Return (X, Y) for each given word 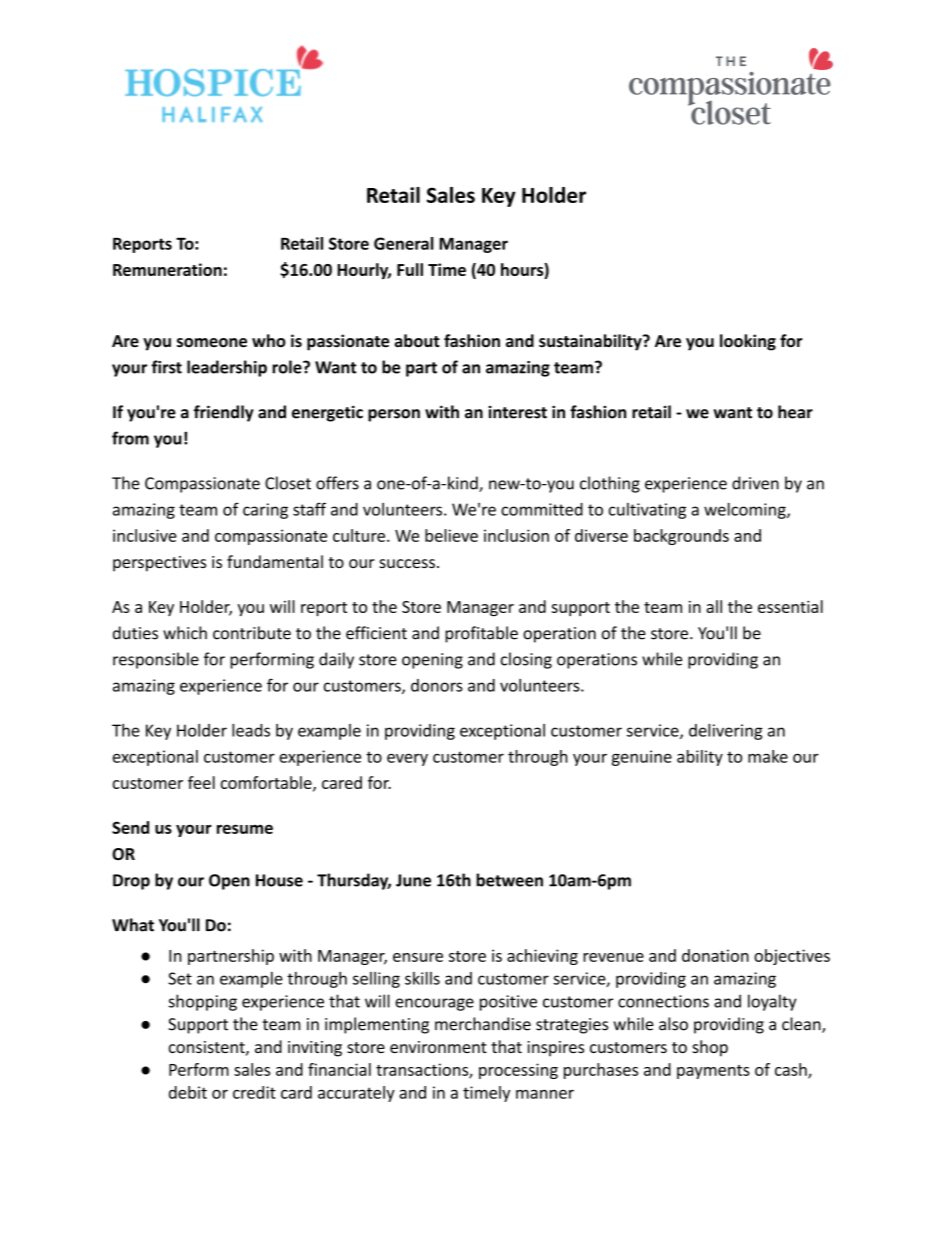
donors (437, 685)
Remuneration (167, 269)
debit (188, 1092)
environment (438, 1047)
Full (410, 269)
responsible (156, 660)
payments (713, 1072)
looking (748, 342)
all (714, 606)
